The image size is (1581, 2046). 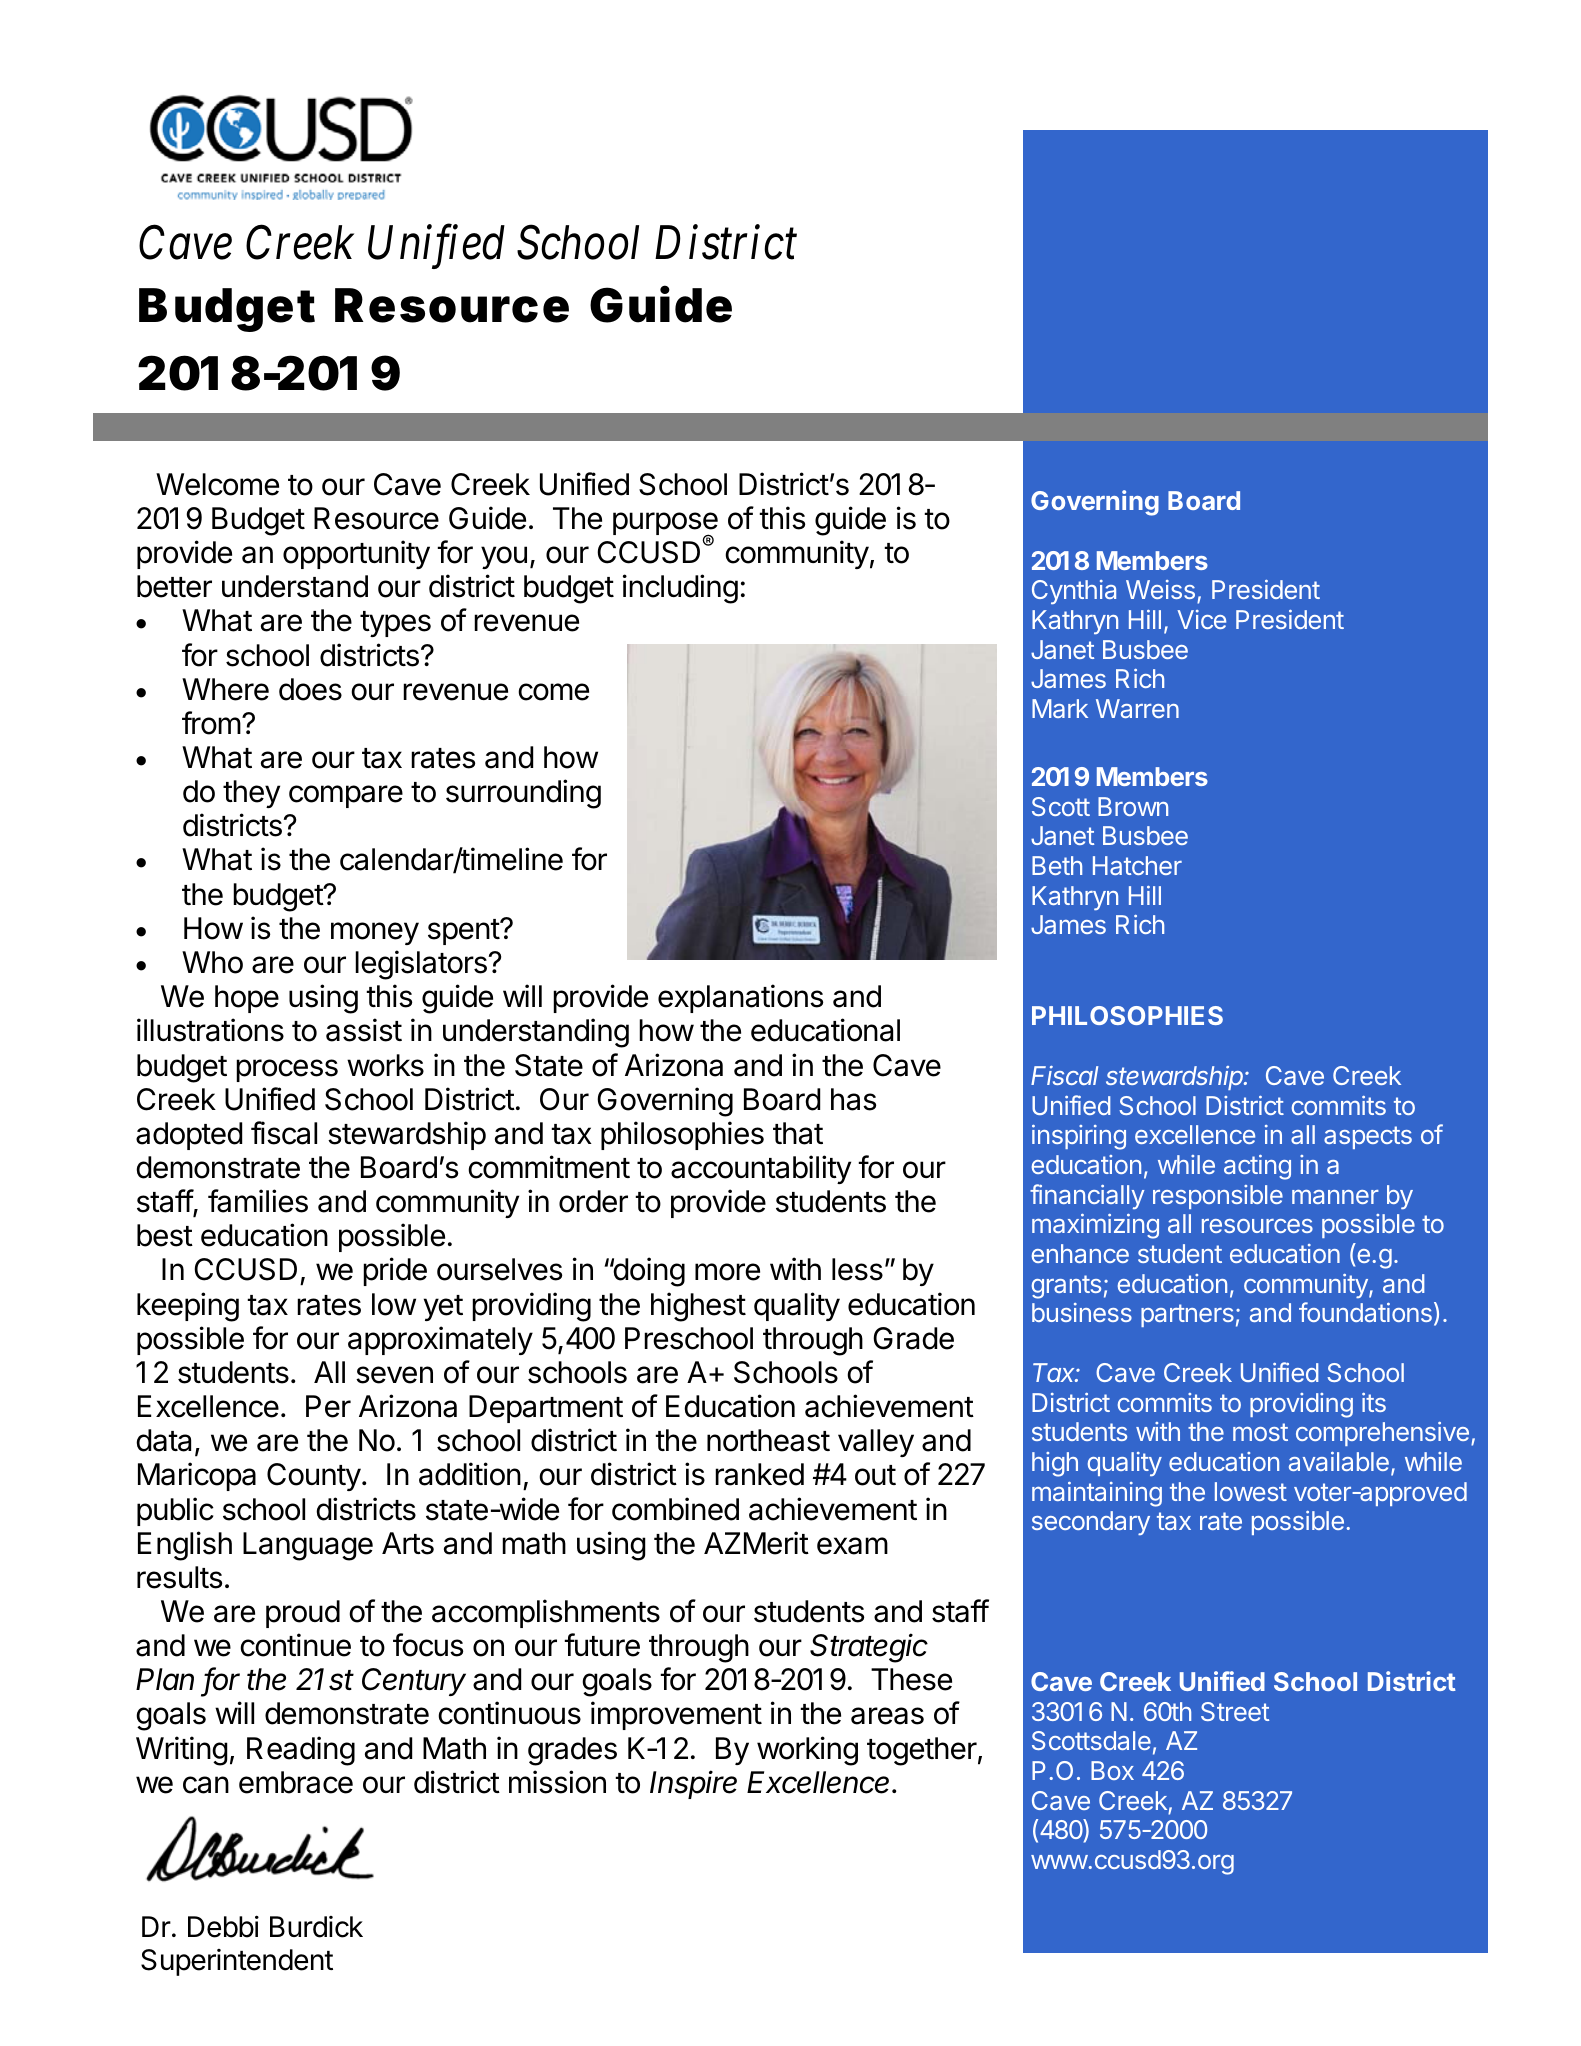 What do you see at coordinates (1137, 865) in the screenshot?
I see `Hatcher` at bounding box center [1137, 865].
